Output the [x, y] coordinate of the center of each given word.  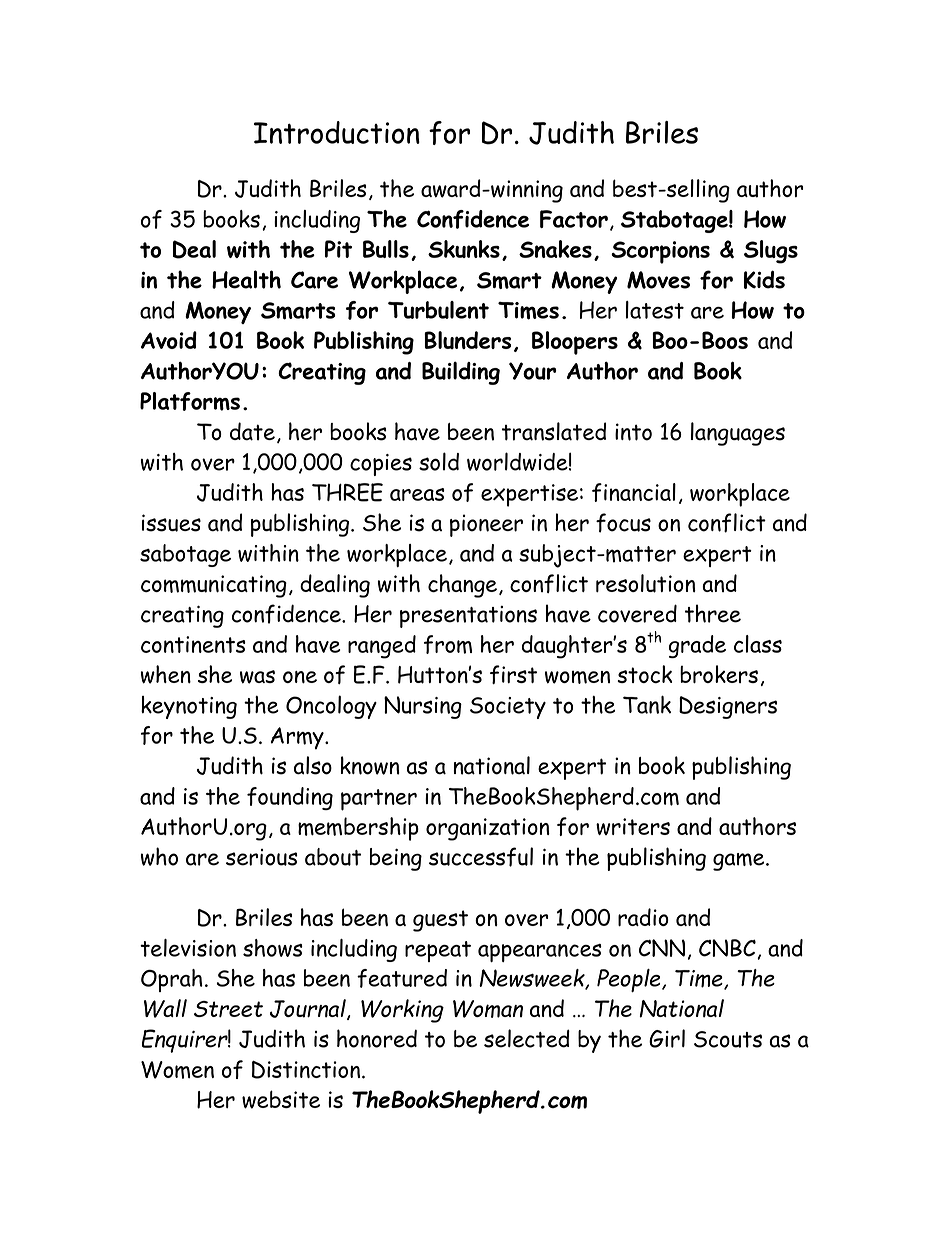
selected [527, 1038]
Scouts [728, 1039]
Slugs [771, 252]
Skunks [464, 249]
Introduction [337, 132]
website [281, 1099]
